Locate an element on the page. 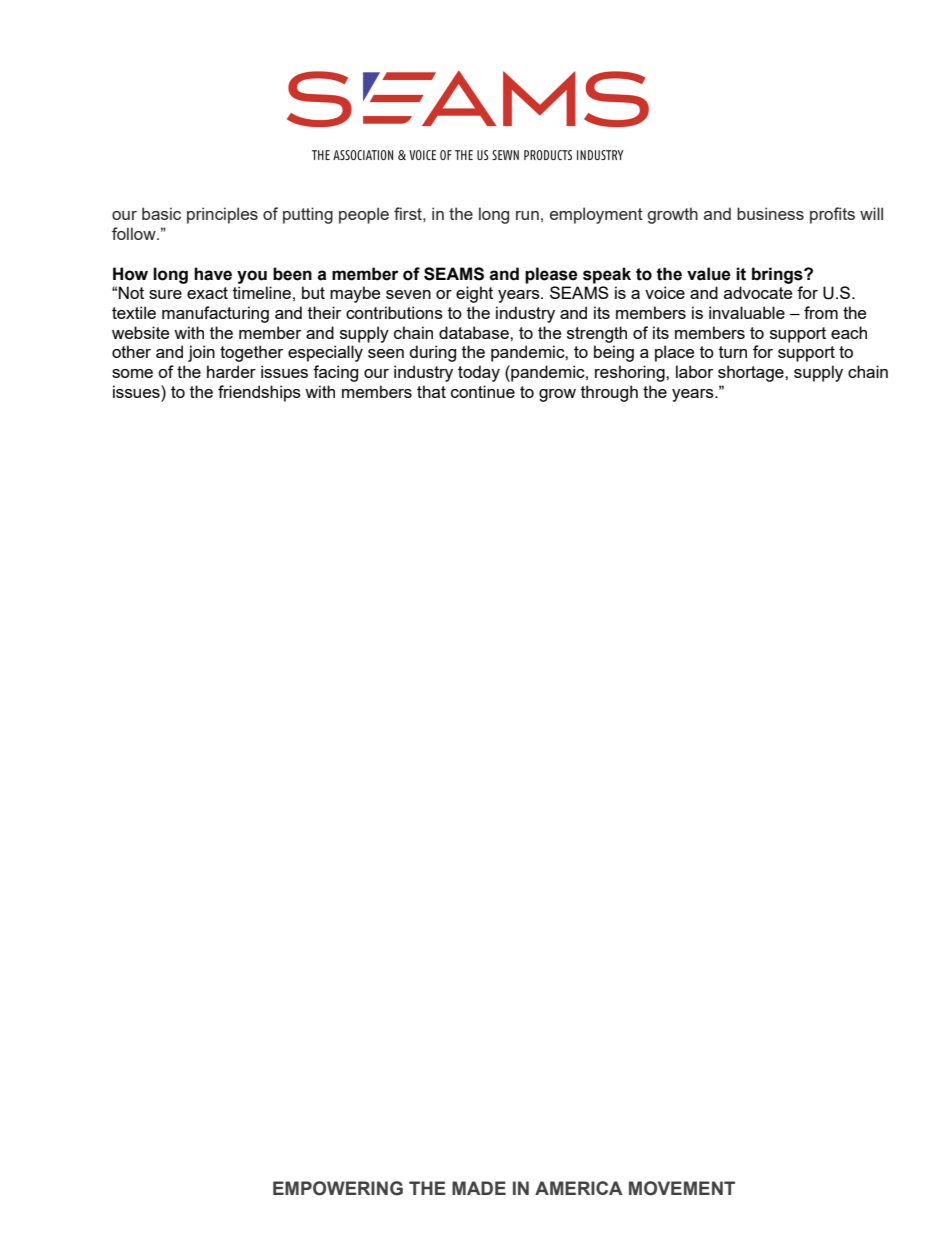 This document has width=952, height=1233. business is located at coordinates (770, 213).
